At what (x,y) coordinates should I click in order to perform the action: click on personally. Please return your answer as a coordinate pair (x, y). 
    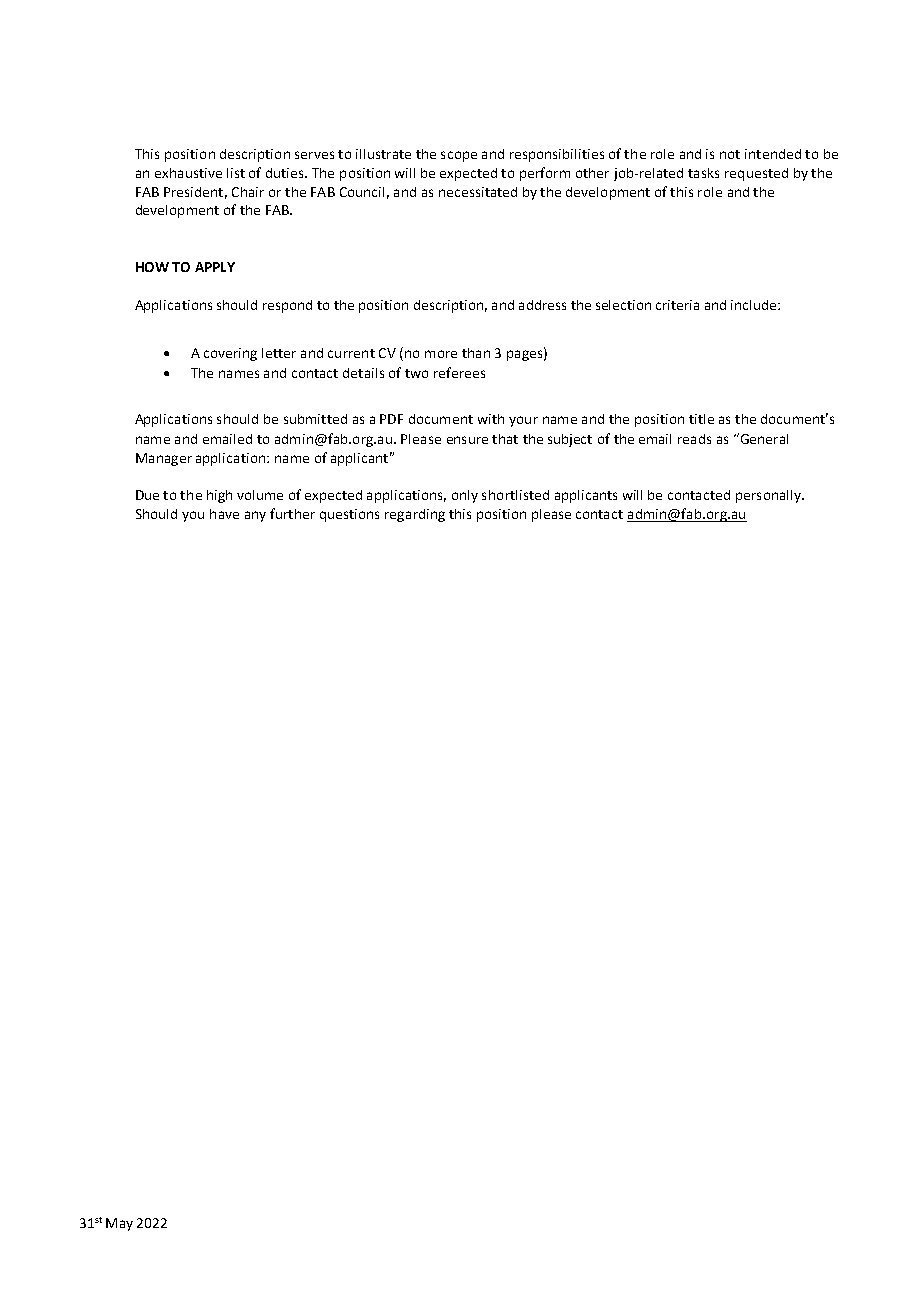
    Looking at the image, I should click on (769, 496).
